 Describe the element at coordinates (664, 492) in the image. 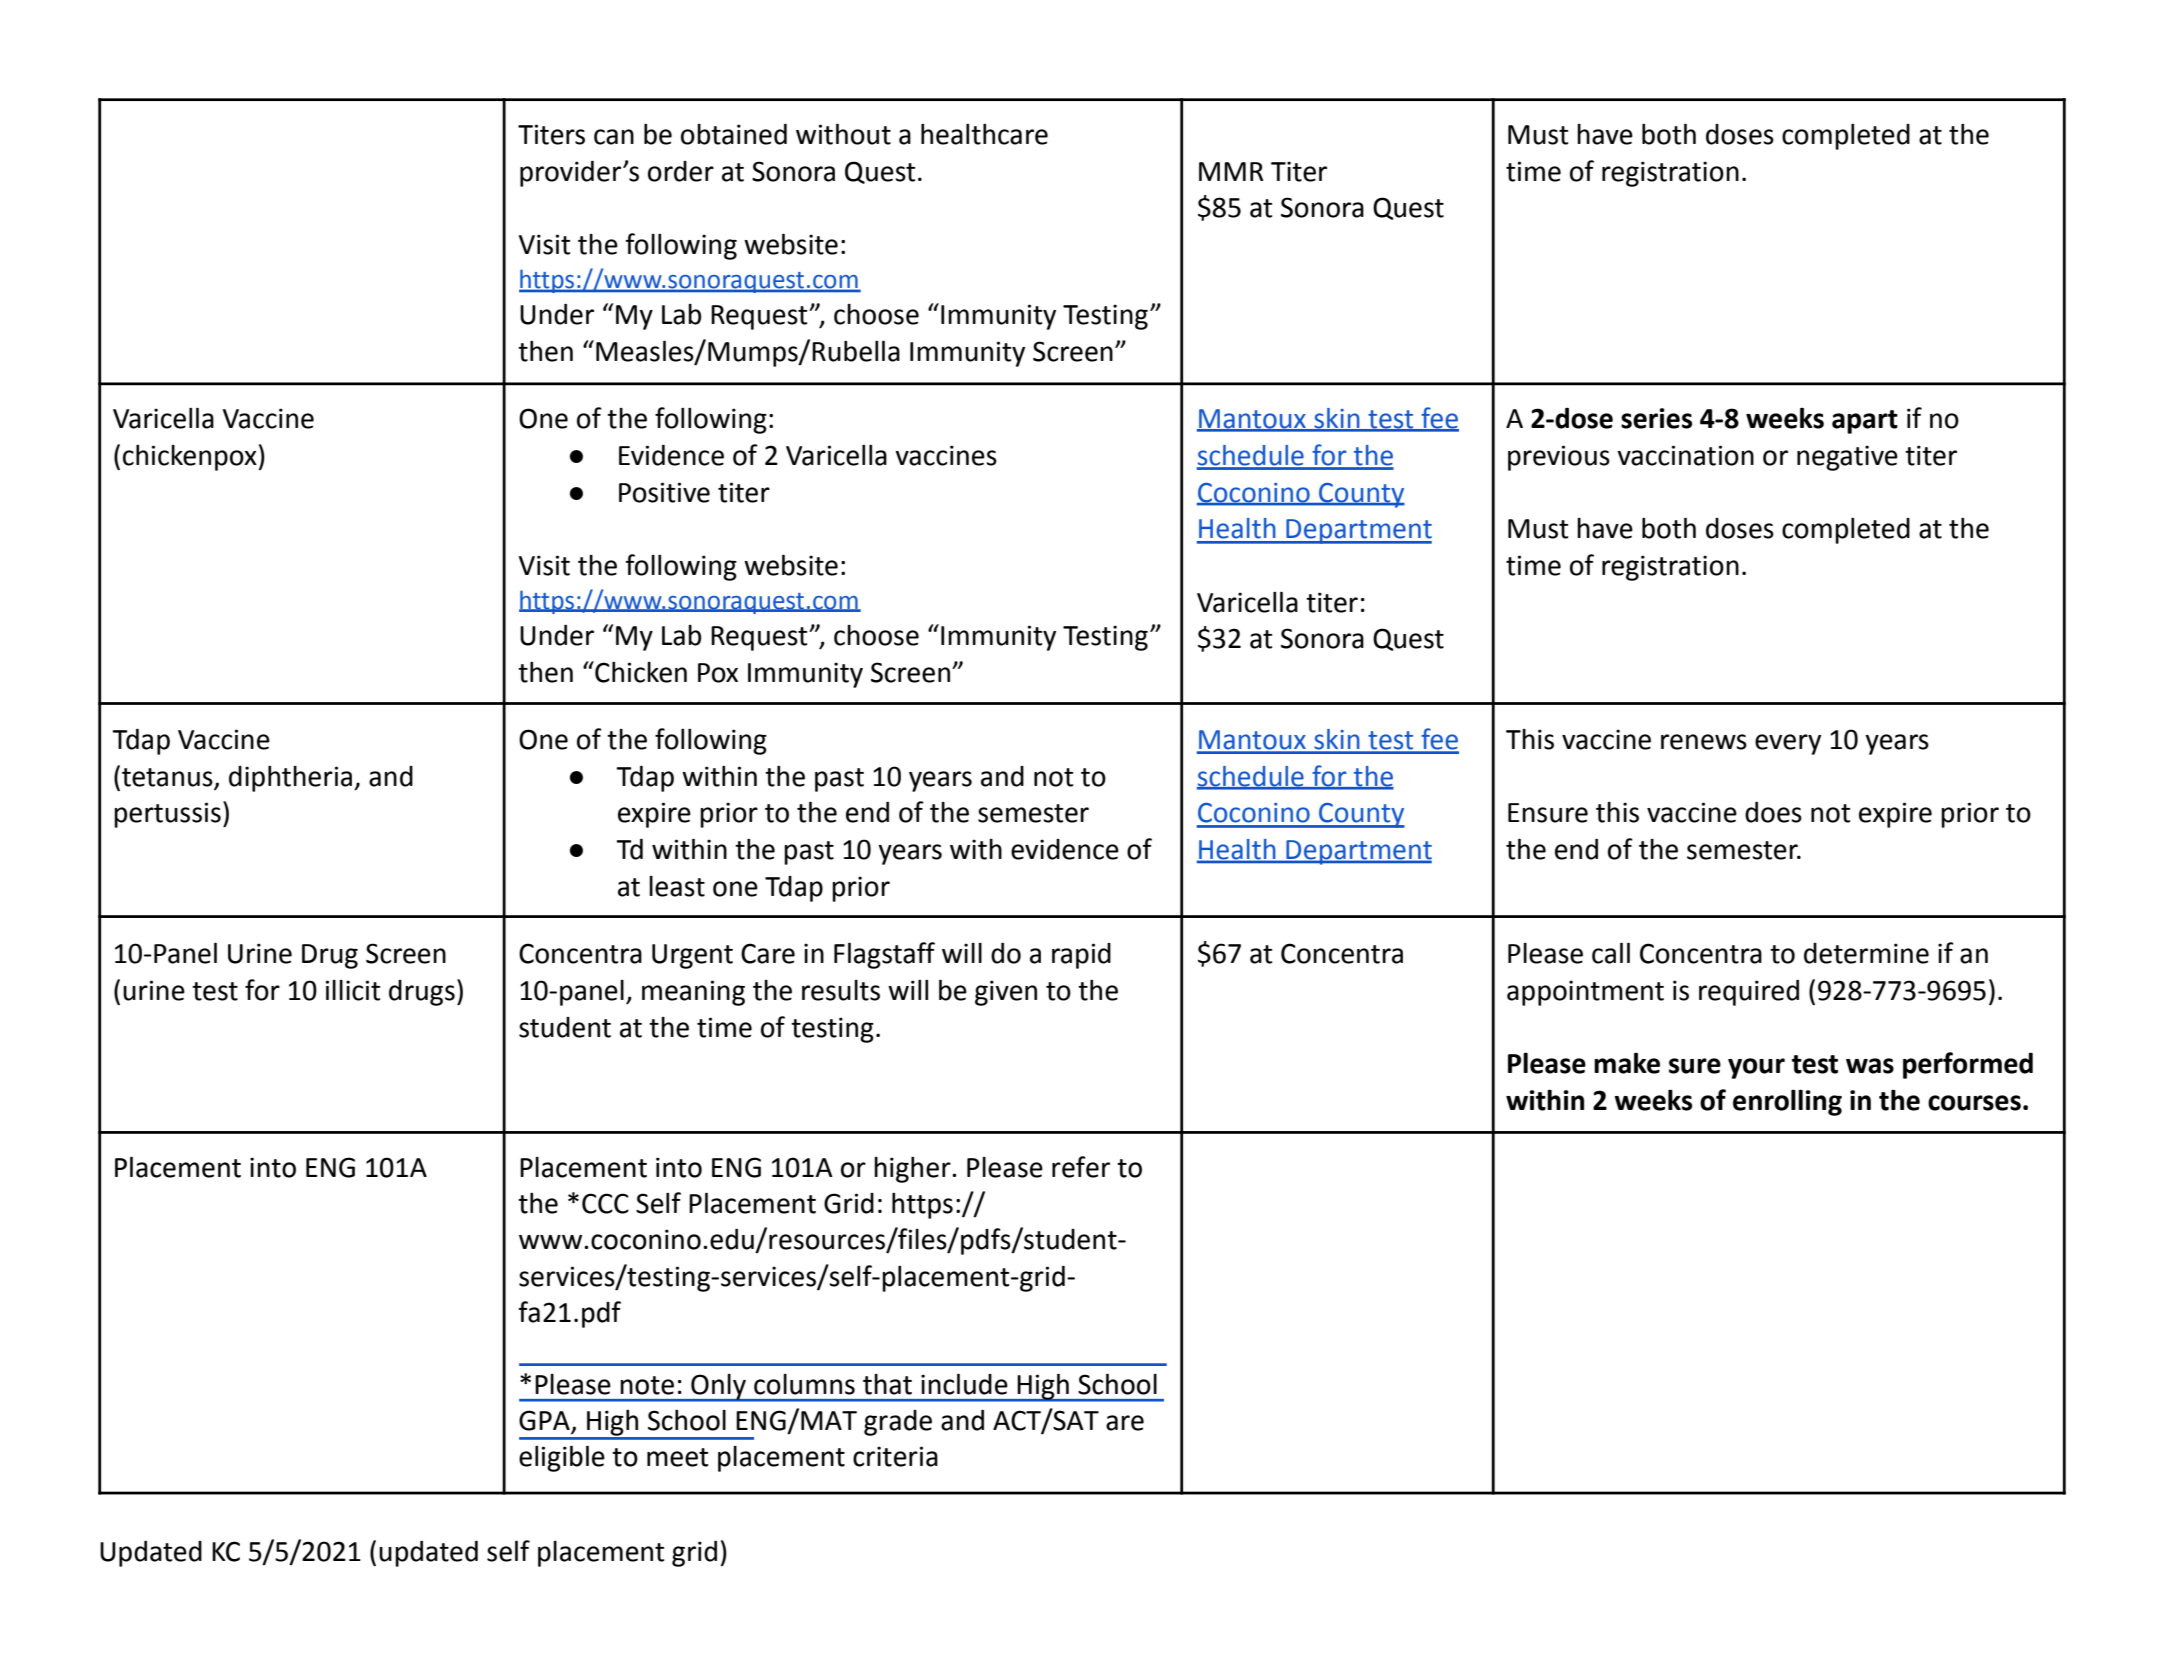

I see `Positive` at that location.
